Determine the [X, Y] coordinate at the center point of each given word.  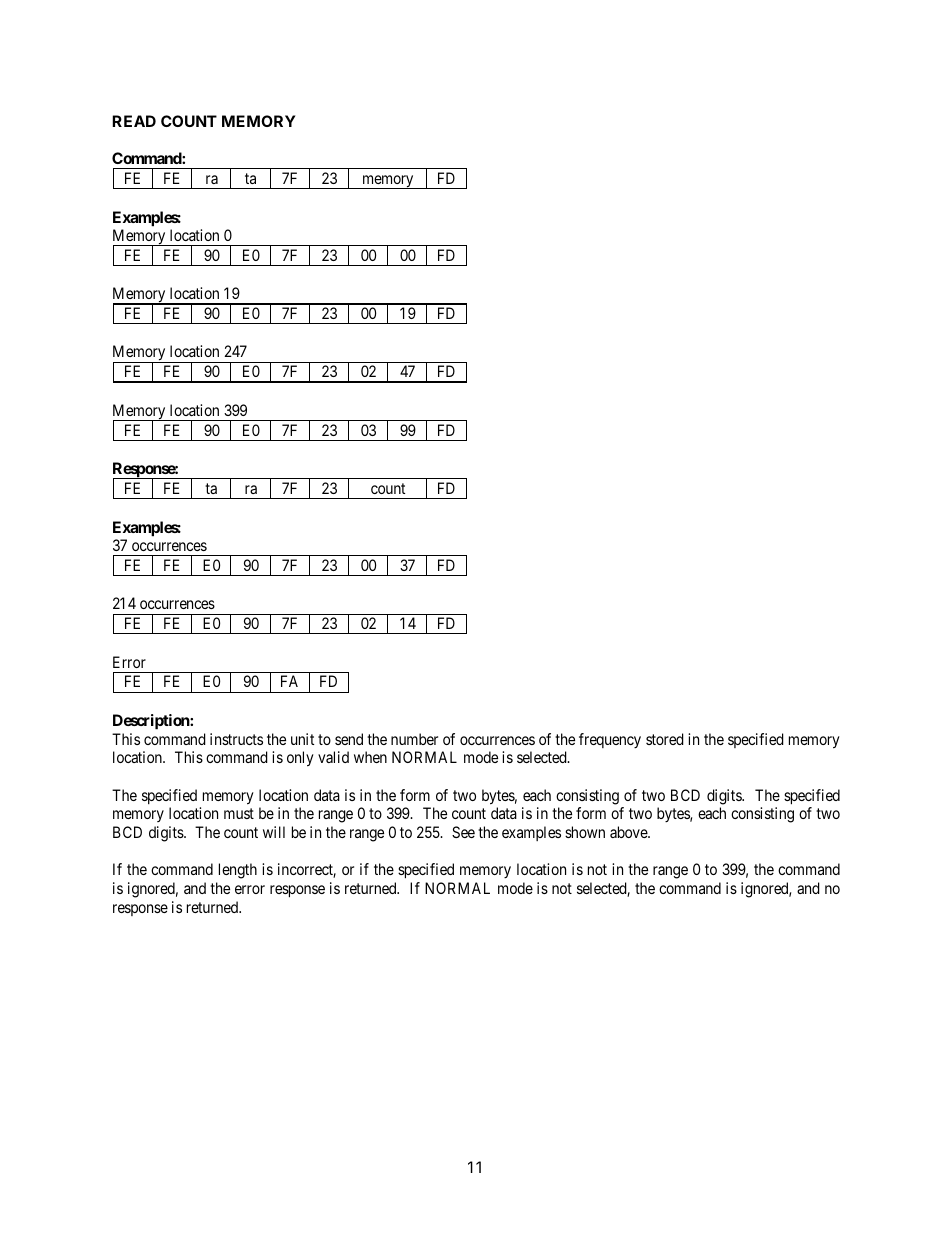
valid [333, 757]
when [370, 757]
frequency [610, 740]
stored [665, 739]
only [300, 759]
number [414, 739]
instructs [236, 739]
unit [302, 739]
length [238, 871]
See [463, 832]
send [349, 739]
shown [585, 832]
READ [134, 121]
